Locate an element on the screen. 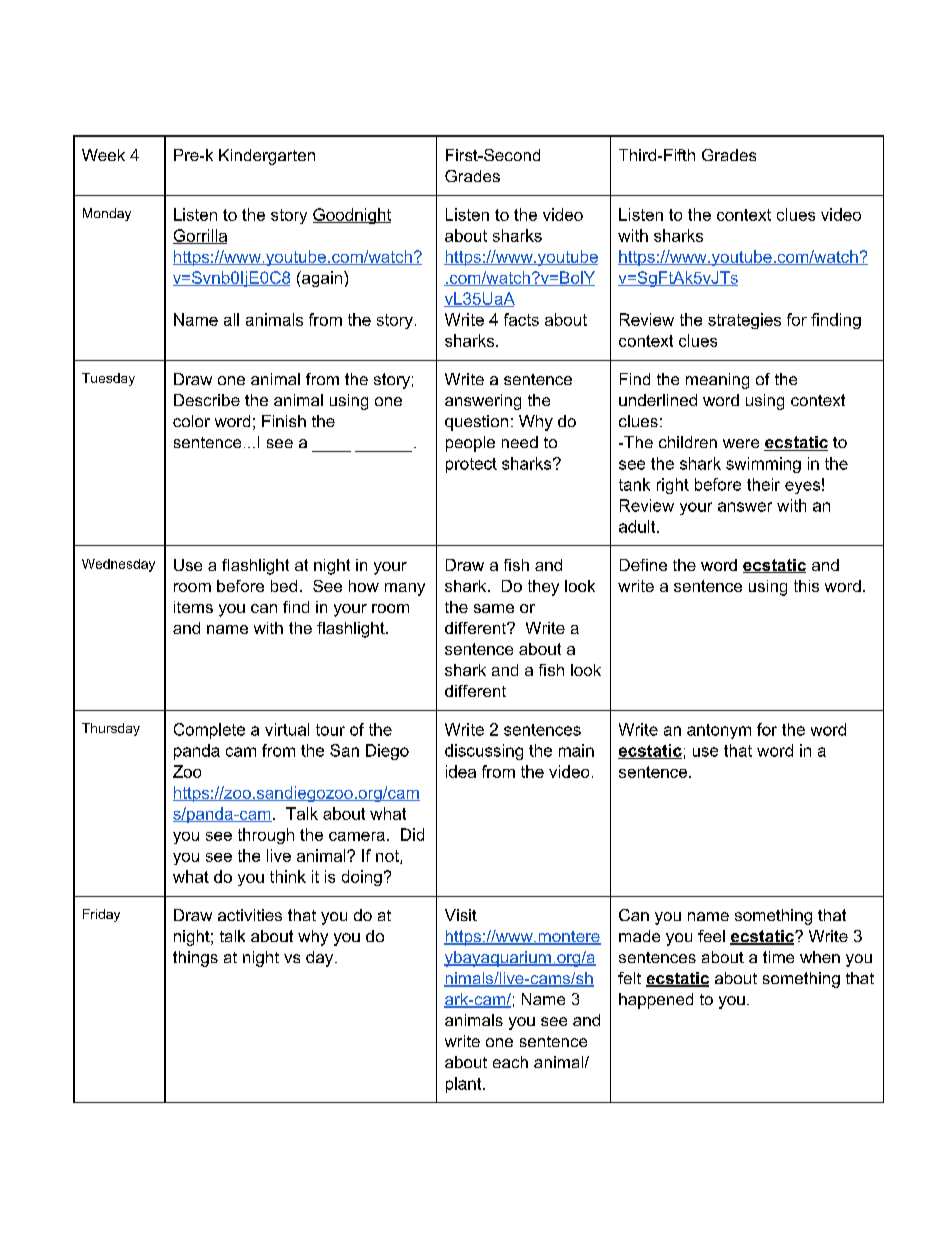  idea is located at coordinates (461, 771).
